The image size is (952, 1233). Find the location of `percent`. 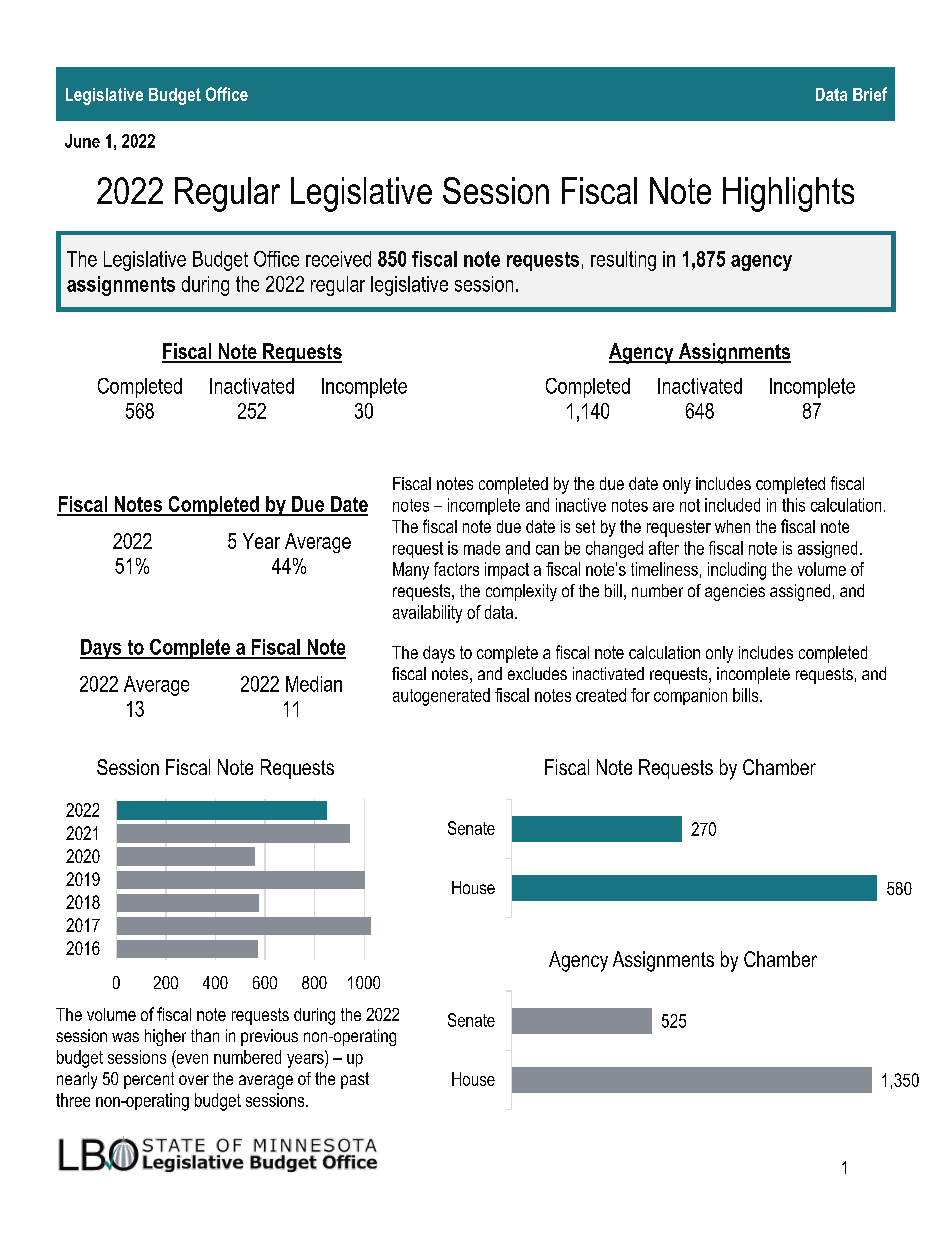

percent is located at coordinates (149, 1080).
